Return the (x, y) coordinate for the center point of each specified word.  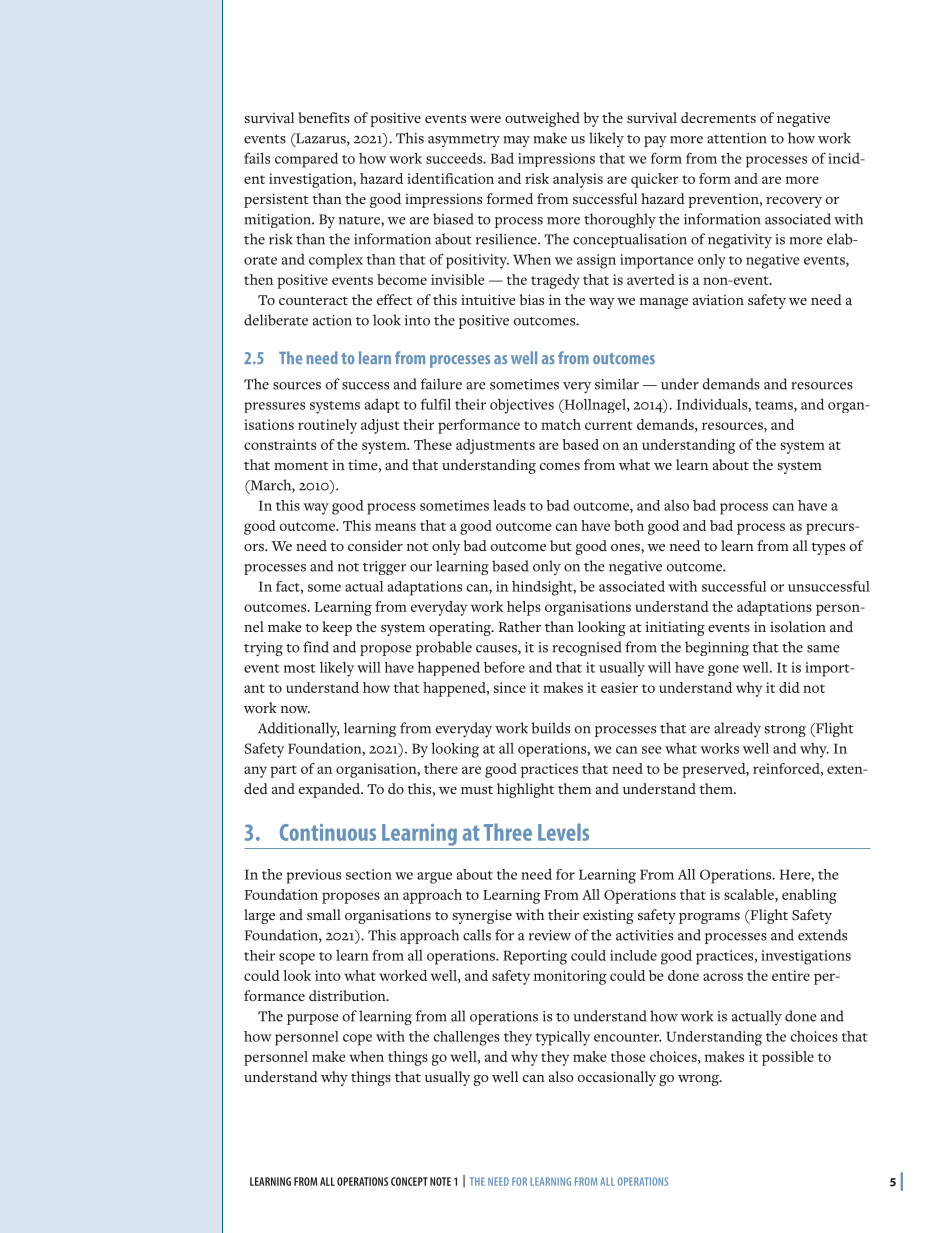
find (316, 647)
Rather (520, 626)
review (550, 935)
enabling (809, 896)
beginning (717, 648)
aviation (718, 299)
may (516, 141)
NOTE (440, 1181)
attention (737, 138)
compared (306, 160)
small (324, 914)
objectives (522, 406)
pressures (274, 407)
